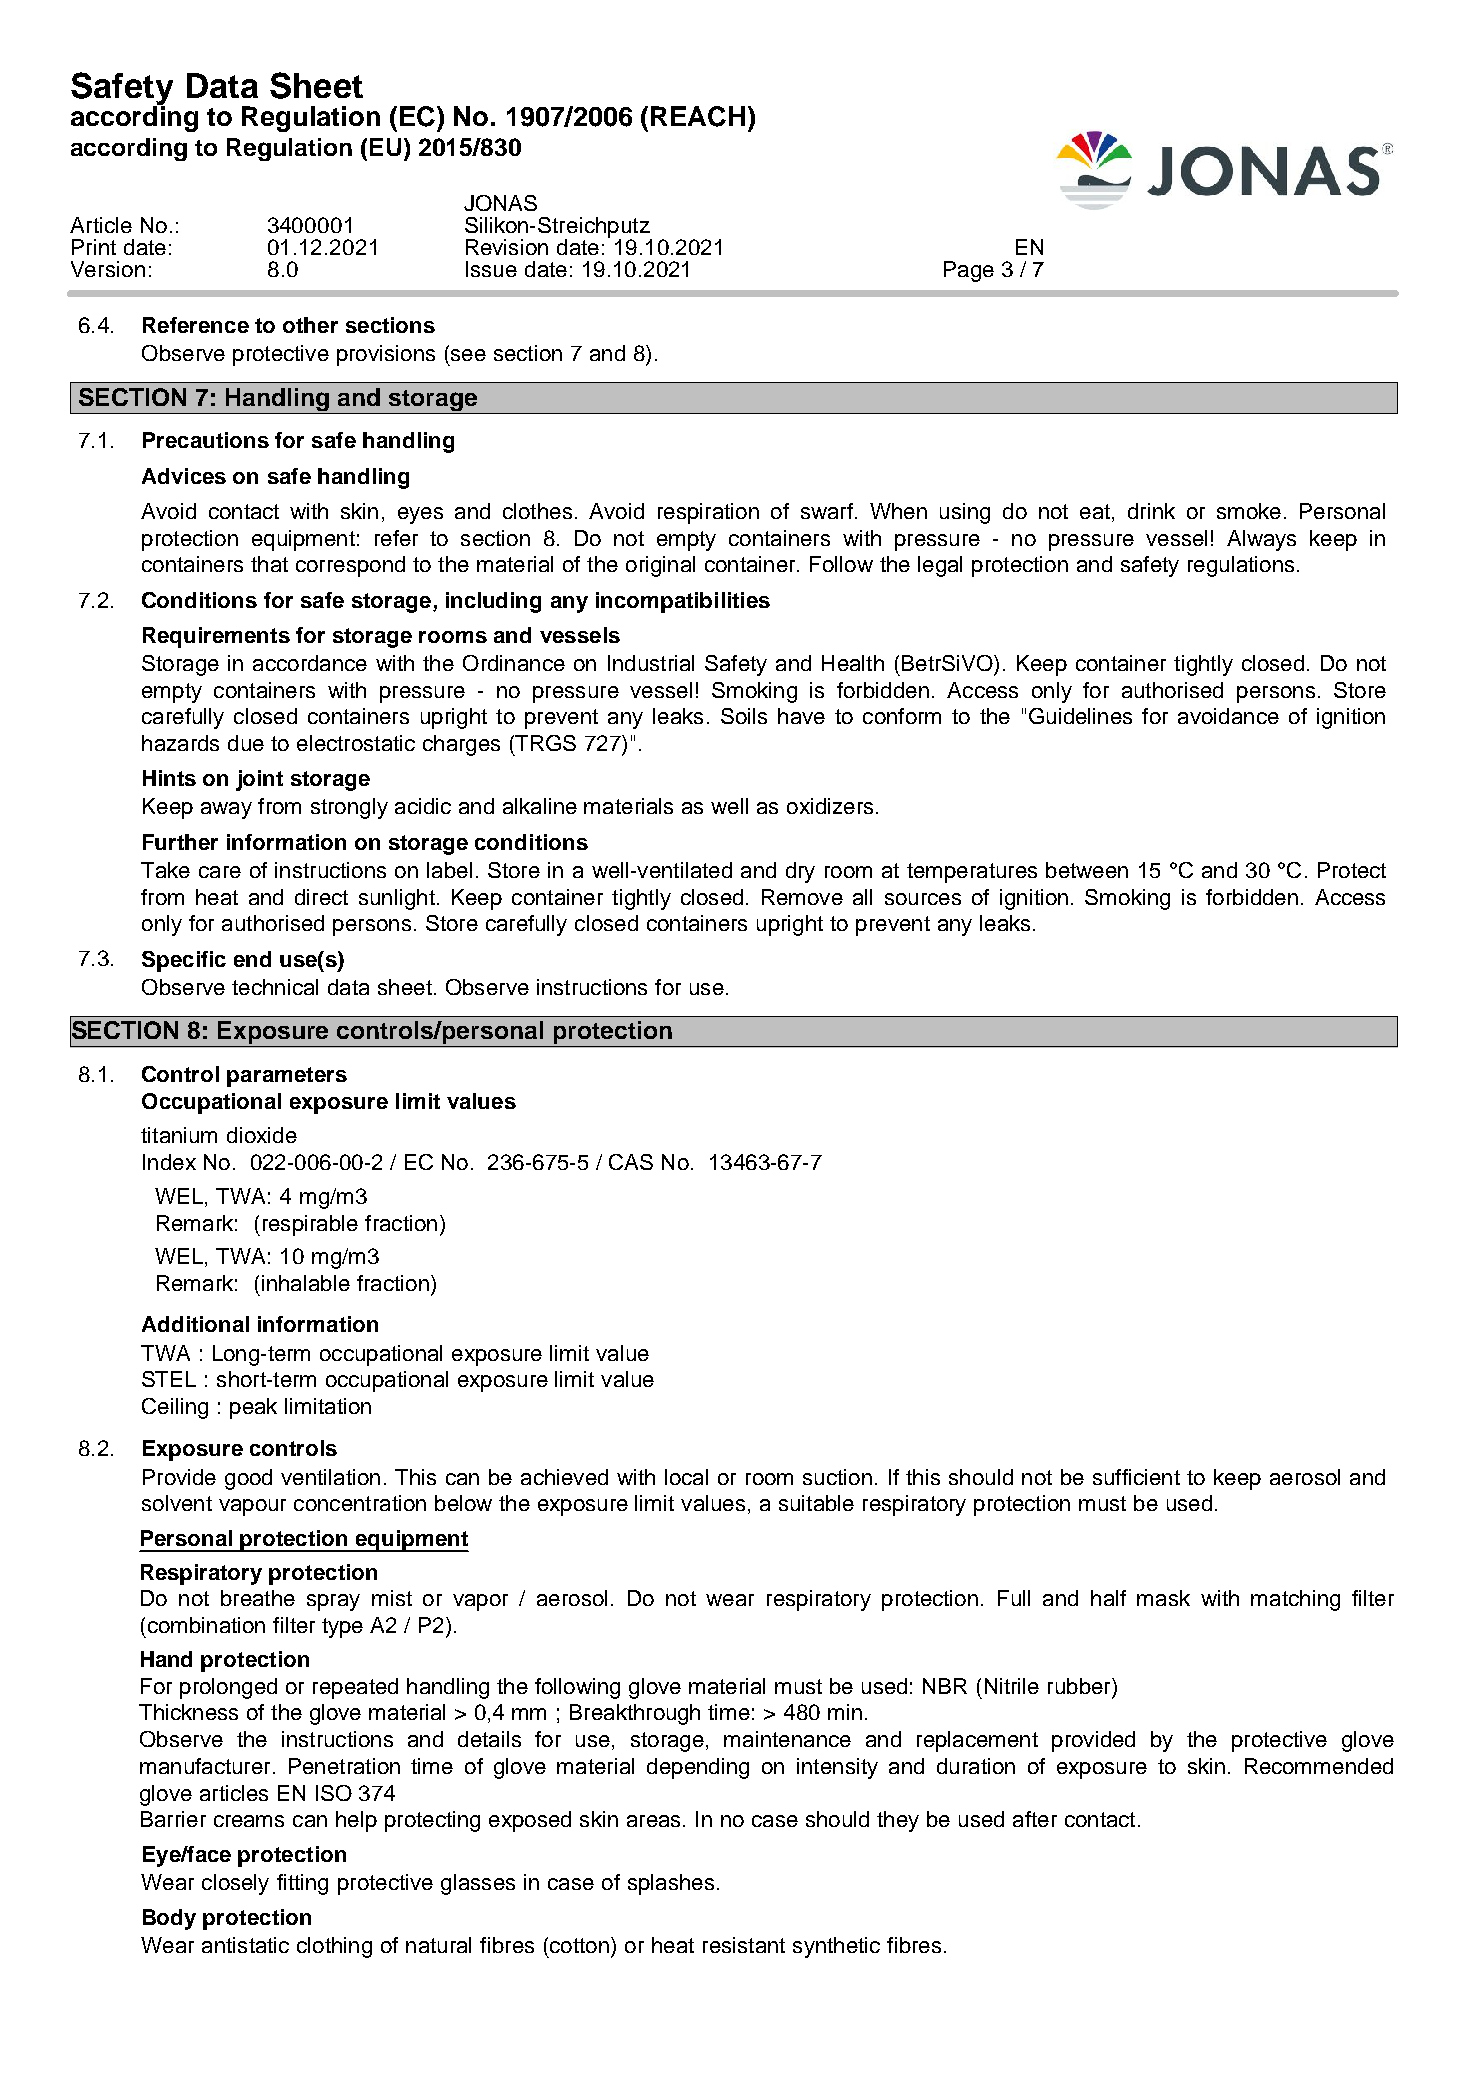 This document has height=2084, width=1474. Describe the element at coordinates (1035, 1819) in the document. I see `after` at that location.
